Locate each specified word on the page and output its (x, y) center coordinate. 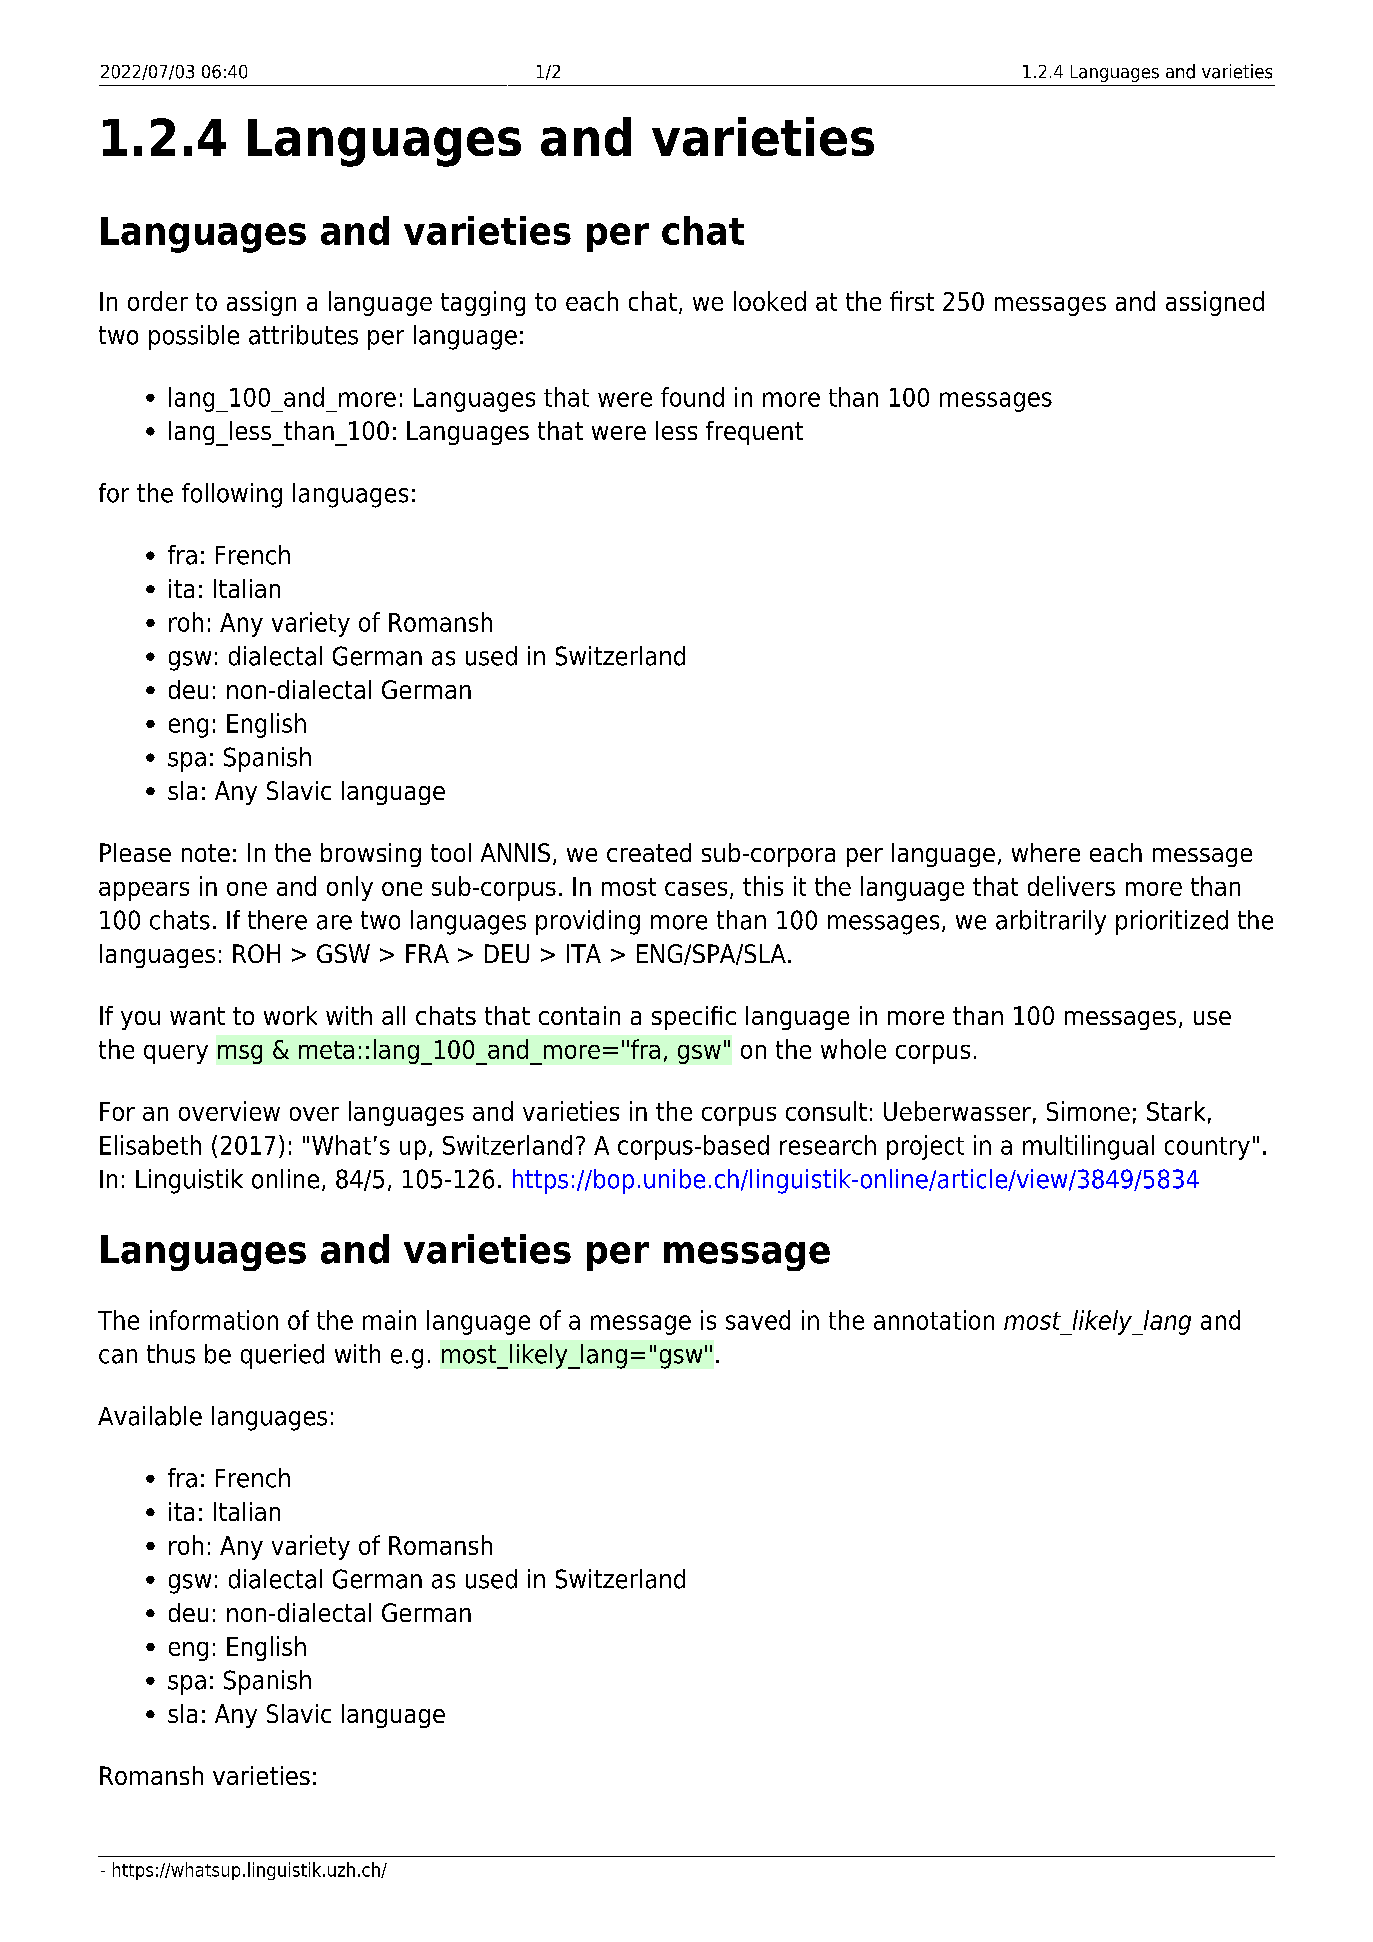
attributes (303, 335)
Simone (1088, 1111)
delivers (1071, 886)
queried (282, 1356)
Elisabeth (150, 1145)
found (692, 397)
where (1046, 852)
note (206, 853)
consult (826, 1111)
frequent (754, 433)
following (232, 495)
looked (770, 301)
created (649, 852)
